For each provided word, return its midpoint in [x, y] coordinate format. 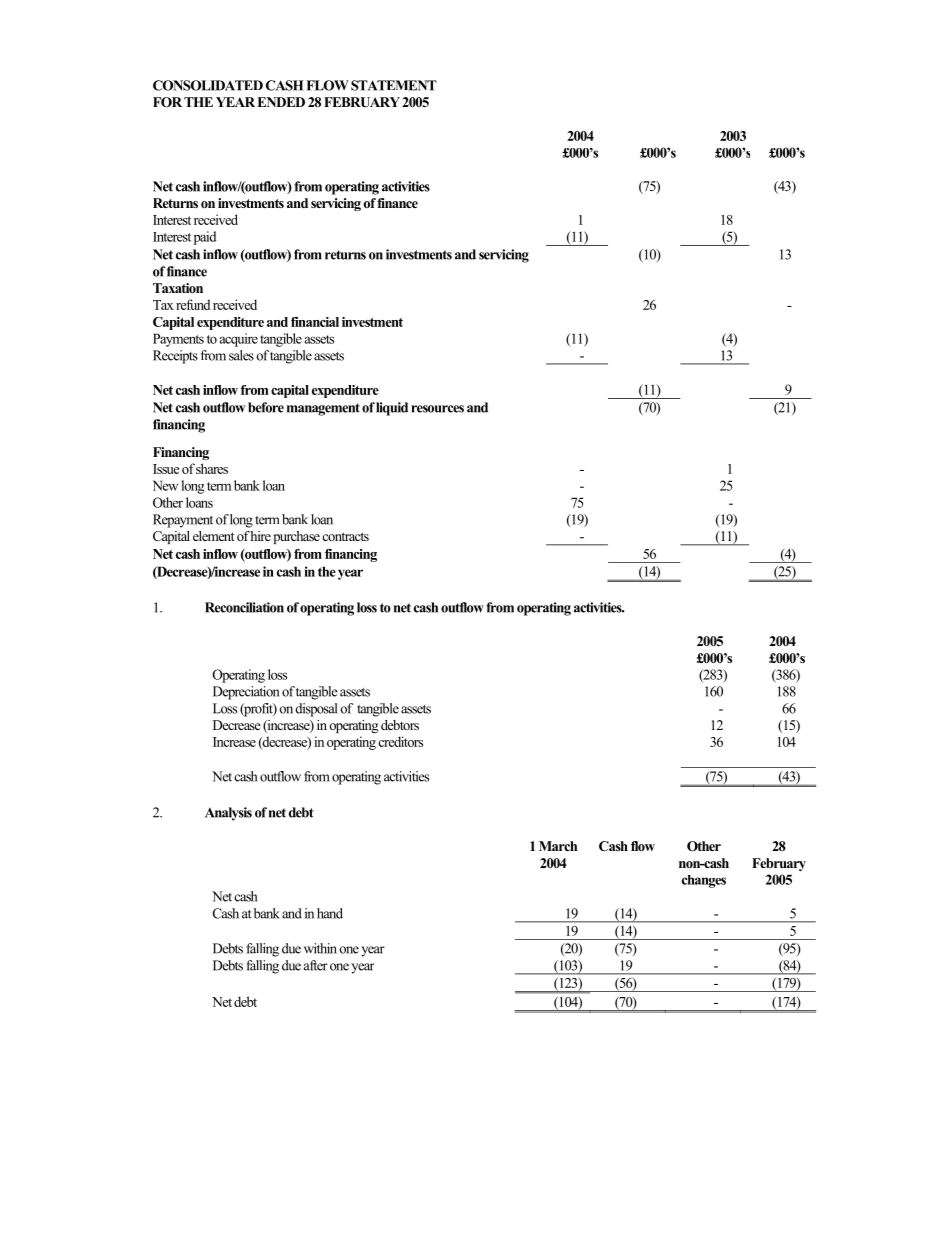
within [320, 948]
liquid [392, 409]
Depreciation [246, 693]
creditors [400, 741]
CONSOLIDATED [208, 85]
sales [241, 355]
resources [437, 409]
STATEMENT [394, 85]
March [558, 846]
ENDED [281, 102]
